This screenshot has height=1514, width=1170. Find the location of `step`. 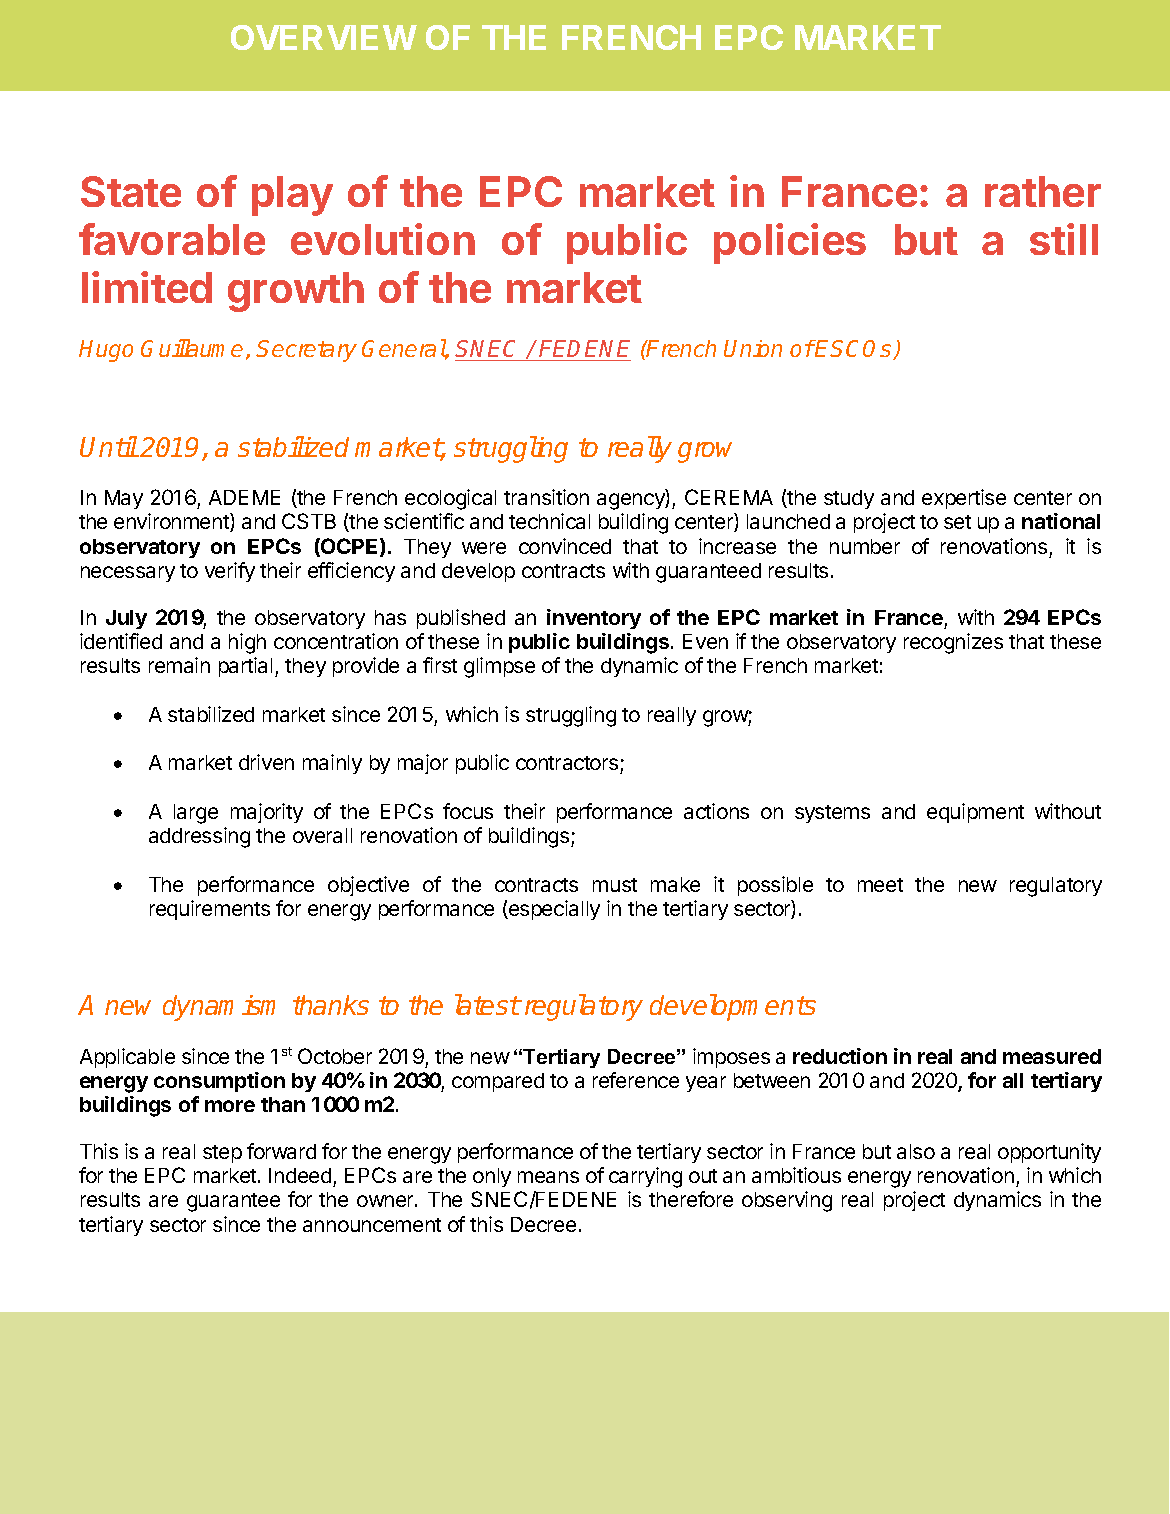

step is located at coordinates (222, 1154).
